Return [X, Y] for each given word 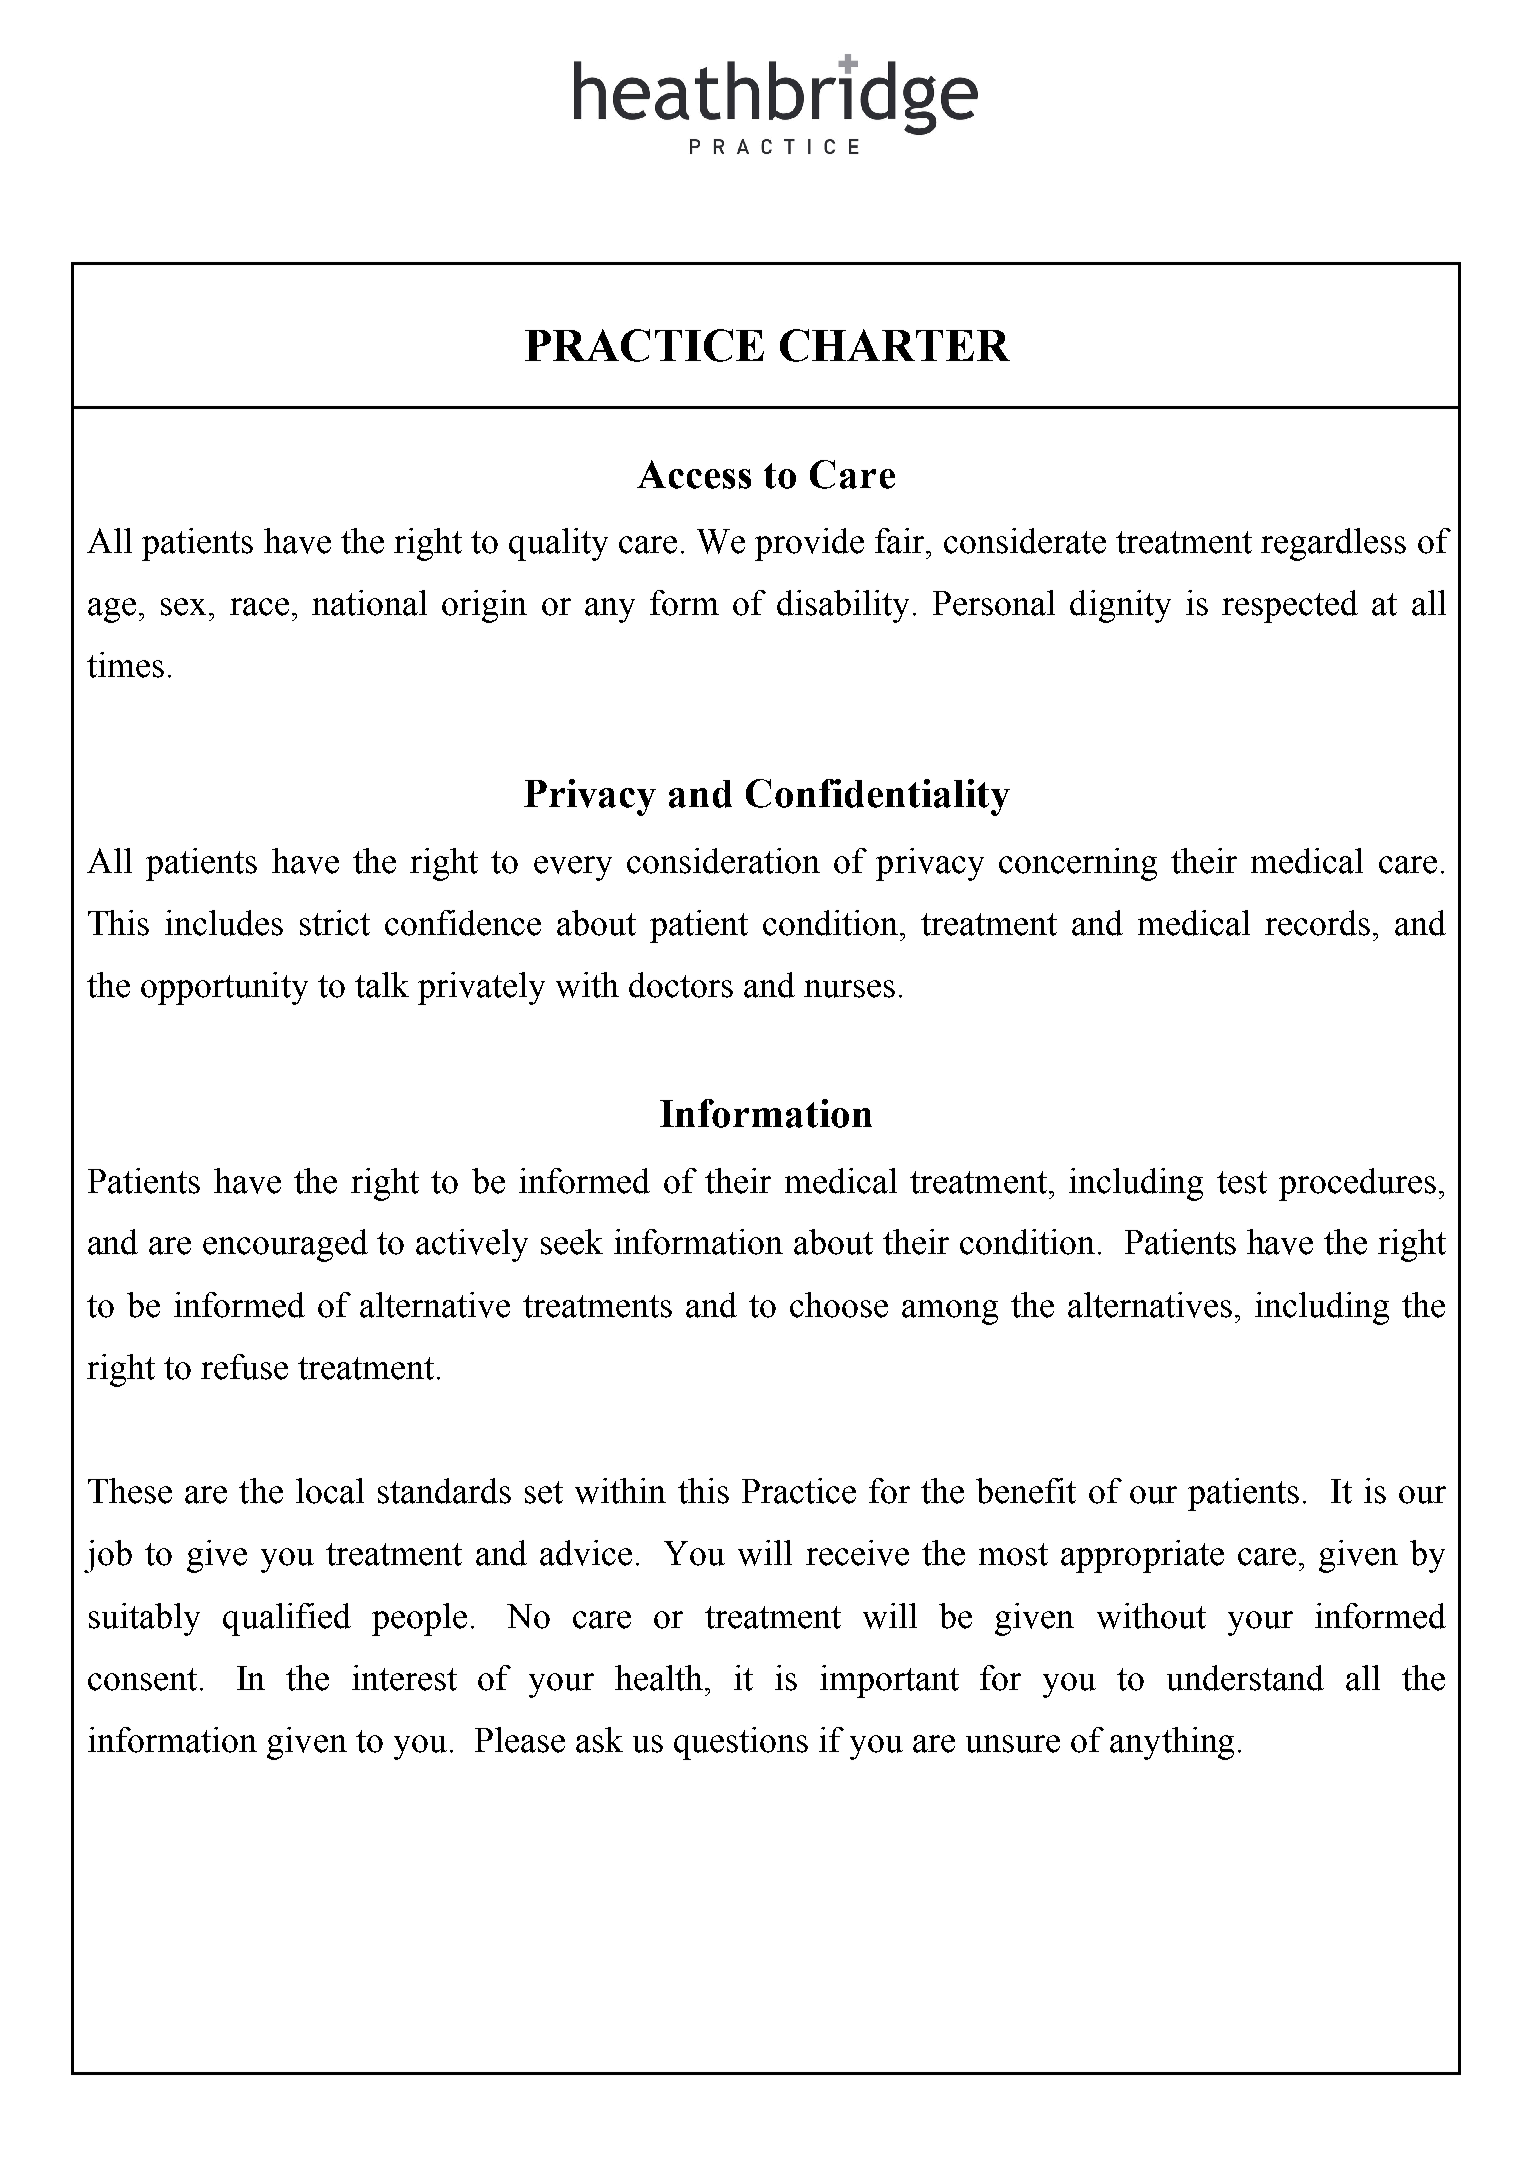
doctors [681, 985]
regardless [1333, 544]
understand [1245, 1678]
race [259, 607]
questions [741, 1743]
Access [694, 474]
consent [142, 1679]
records [1317, 923]
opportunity [224, 988]
